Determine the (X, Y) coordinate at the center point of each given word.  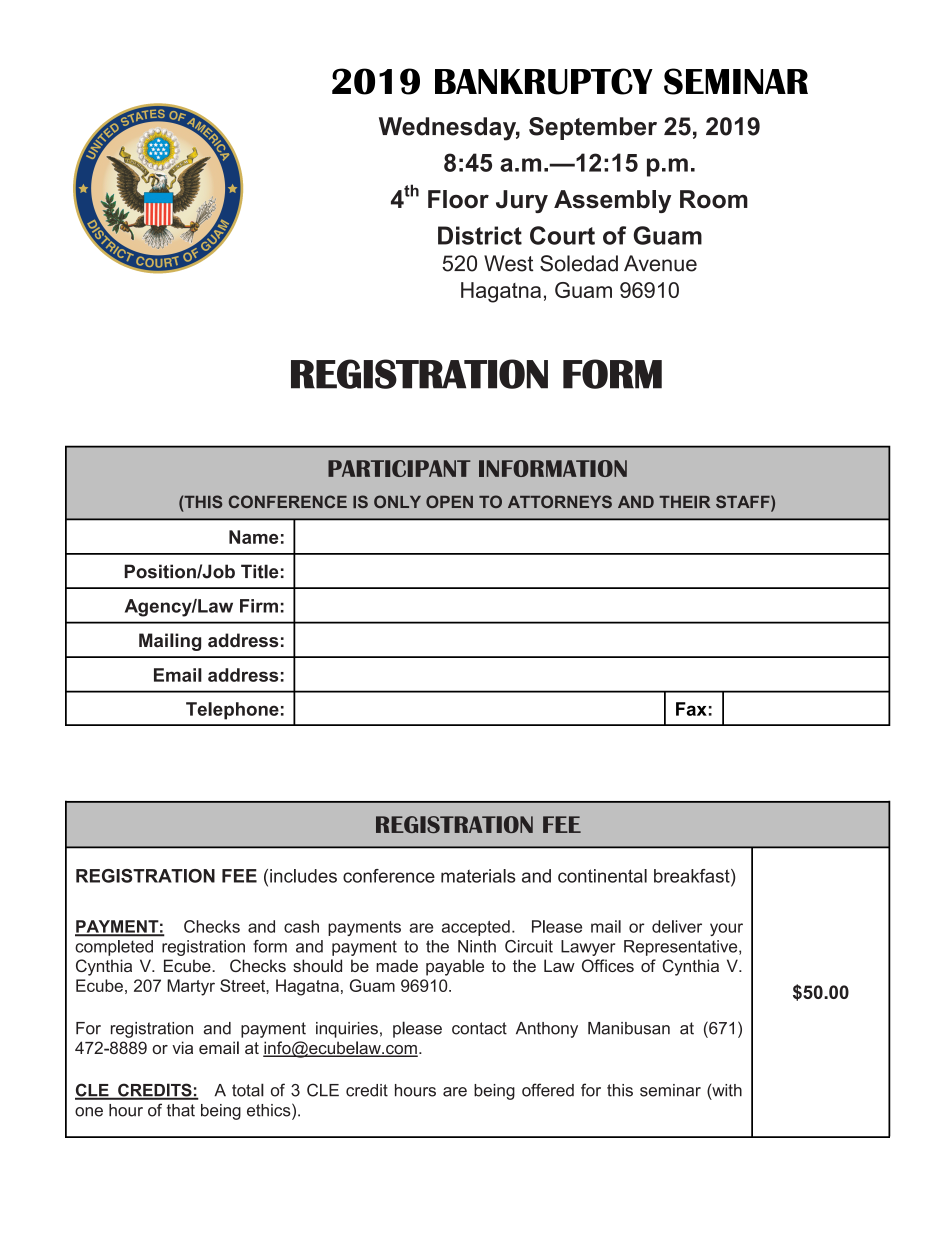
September (593, 128)
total (248, 1090)
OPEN (449, 501)
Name (253, 537)
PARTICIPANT (399, 468)
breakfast (693, 876)
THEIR (684, 502)
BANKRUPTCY (544, 81)
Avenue (660, 263)
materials (478, 876)
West (508, 263)
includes (303, 876)
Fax (691, 709)
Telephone (232, 711)
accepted (476, 928)
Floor (458, 199)
